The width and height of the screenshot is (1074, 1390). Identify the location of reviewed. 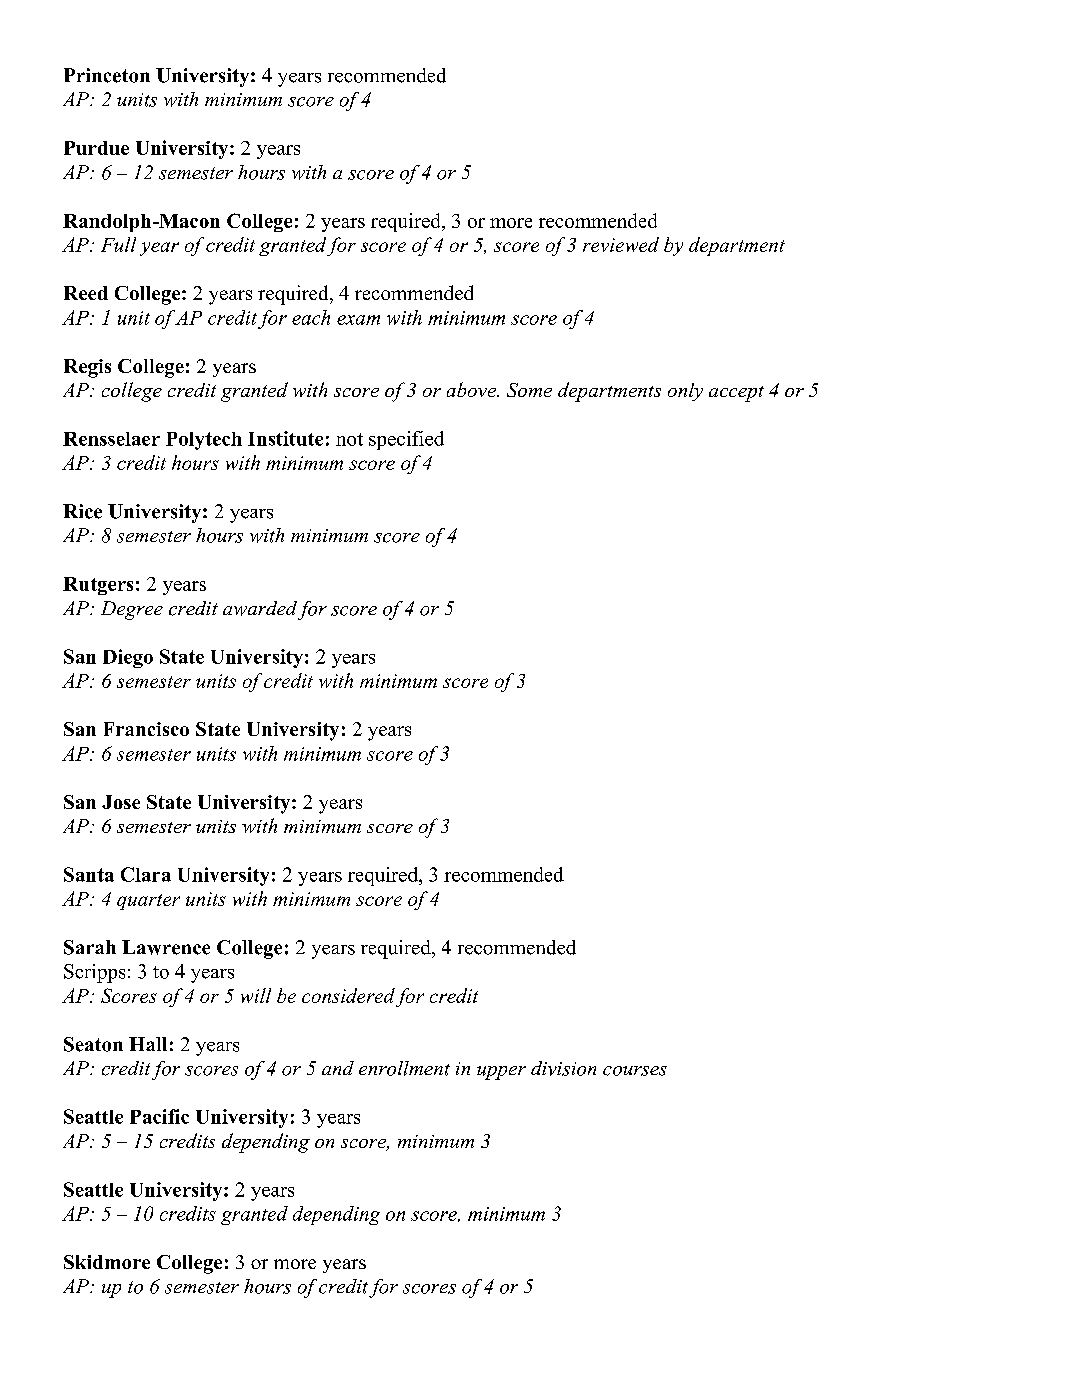
(621, 244).
